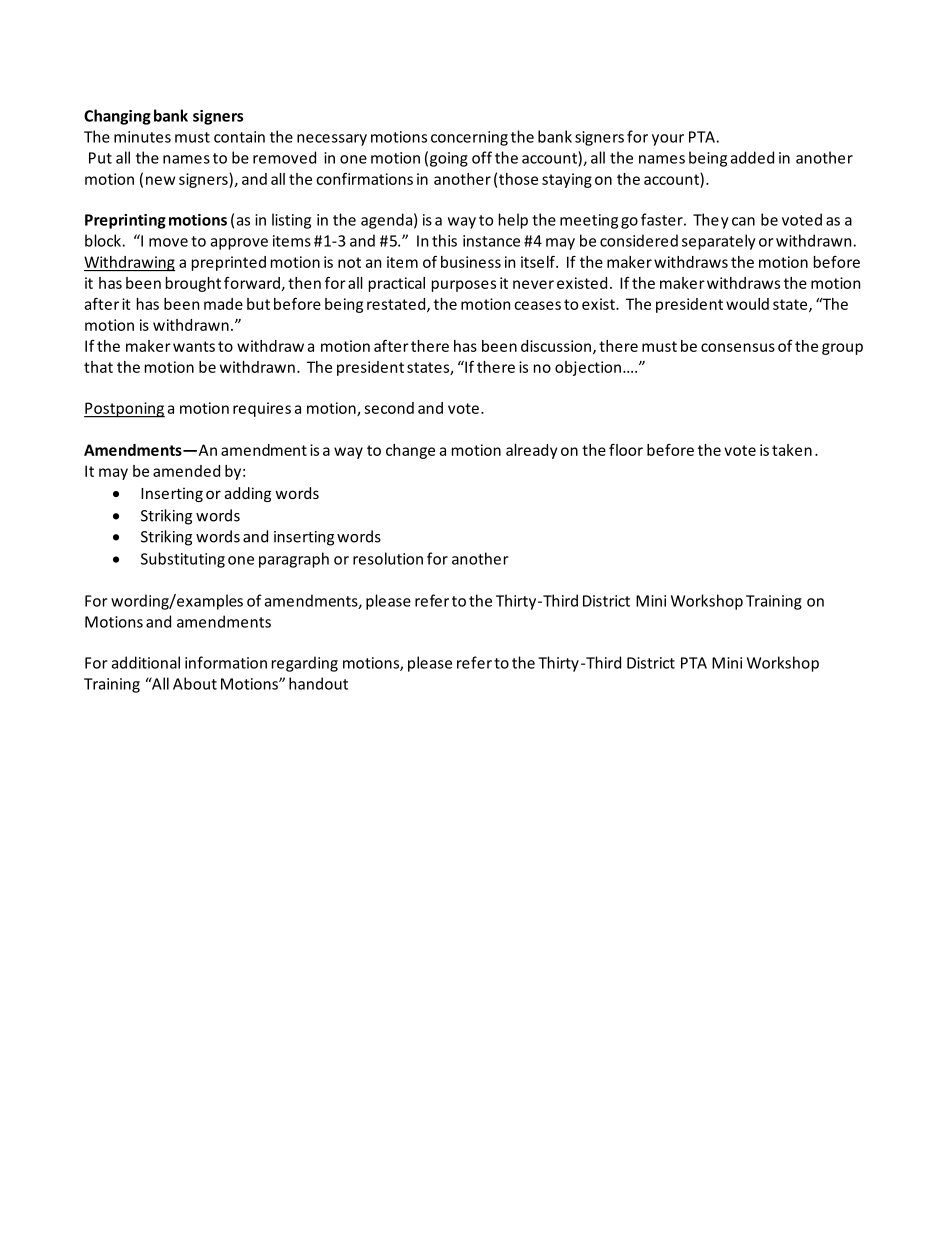 Image resolution: width=952 pixels, height=1233 pixels. What do you see at coordinates (469, 138) in the screenshot?
I see `concerning` at bounding box center [469, 138].
